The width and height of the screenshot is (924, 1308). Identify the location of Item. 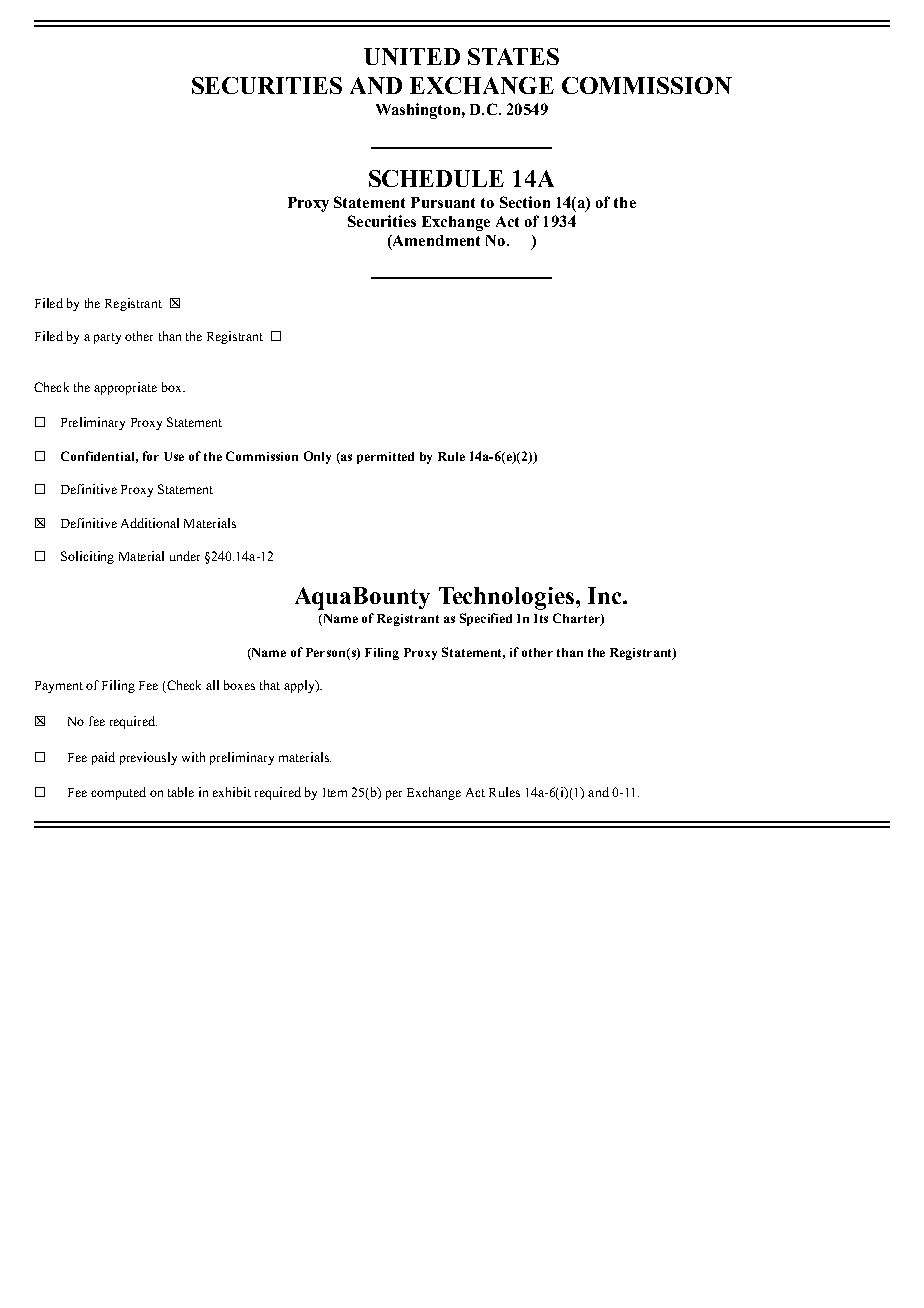
(335, 792).
